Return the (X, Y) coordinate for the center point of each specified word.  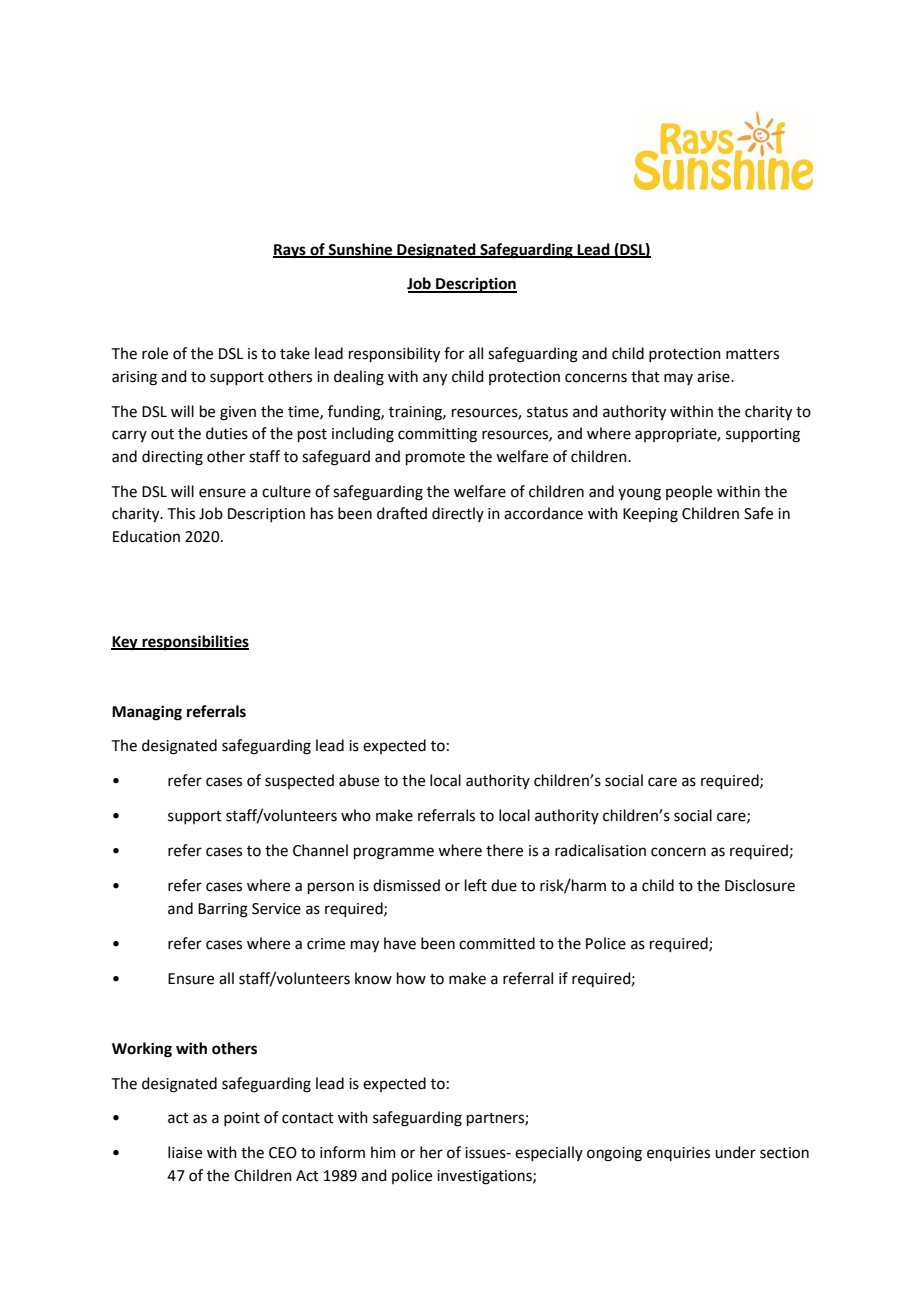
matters (752, 354)
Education (146, 536)
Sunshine (360, 250)
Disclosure (760, 885)
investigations (485, 1177)
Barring (223, 910)
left (476, 885)
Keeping (650, 515)
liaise (185, 1152)
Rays (290, 251)
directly (458, 514)
